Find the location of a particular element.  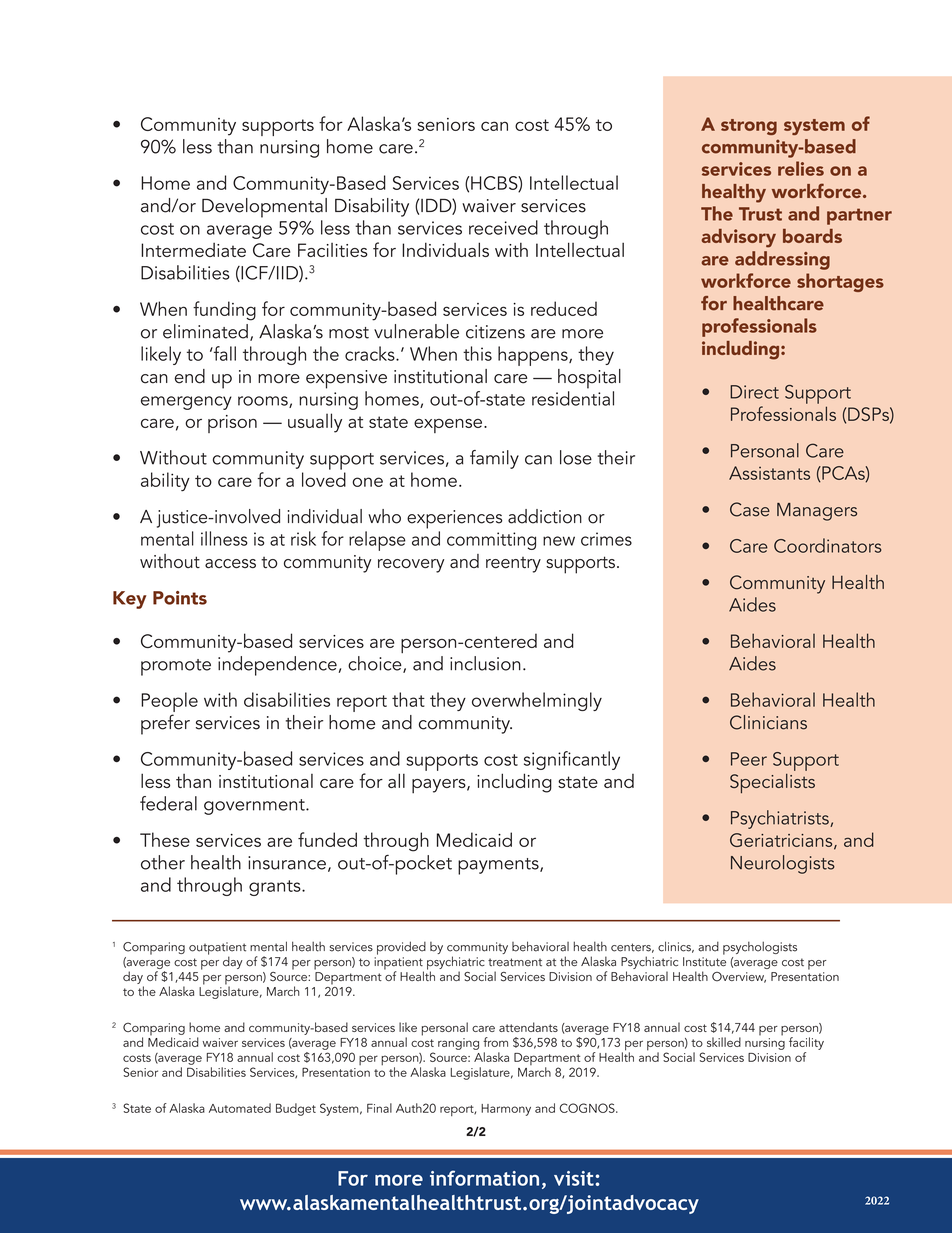

received is located at coordinates (503, 227).
